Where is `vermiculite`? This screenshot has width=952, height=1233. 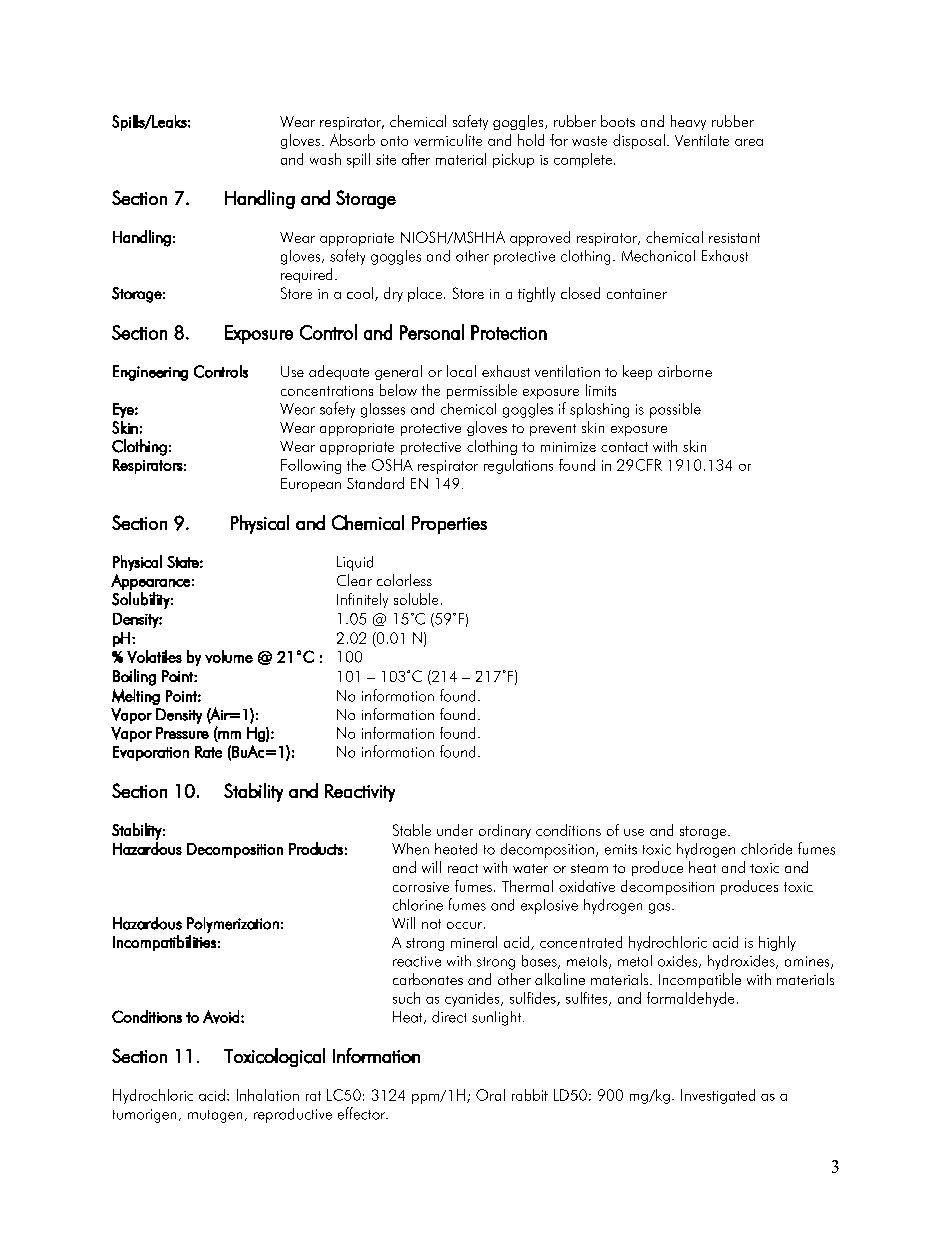 vermiculite is located at coordinates (448, 140).
